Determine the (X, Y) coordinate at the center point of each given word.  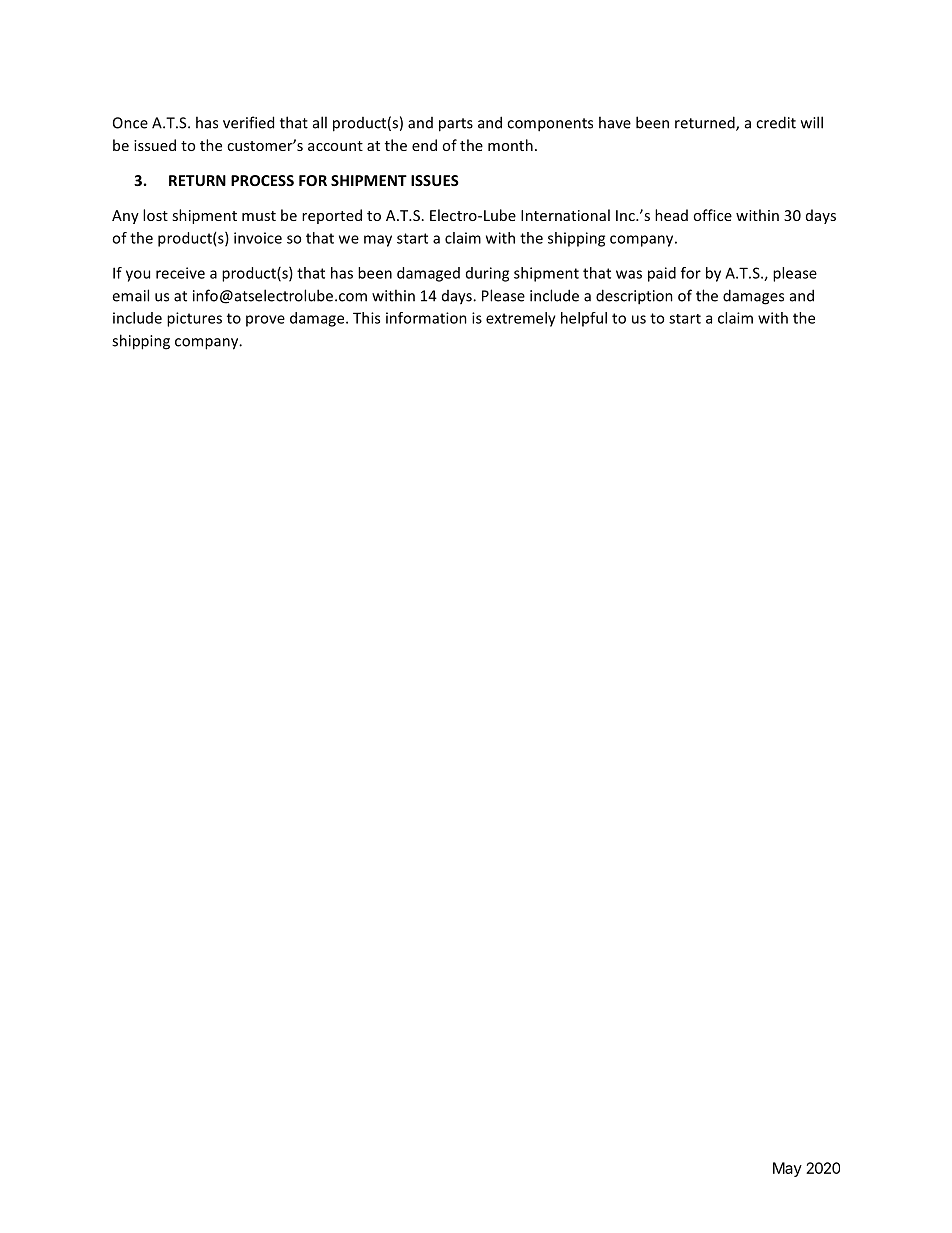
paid (662, 274)
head (671, 215)
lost (155, 215)
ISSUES (435, 180)
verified (248, 122)
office (712, 215)
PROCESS (262, 180)
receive (180, 273)
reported (332, 216)
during (487, 274)
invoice (258, 238)
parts (456, 125)
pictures (194, 319)
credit (776, 122)
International (565, 215)
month (510, 145)
